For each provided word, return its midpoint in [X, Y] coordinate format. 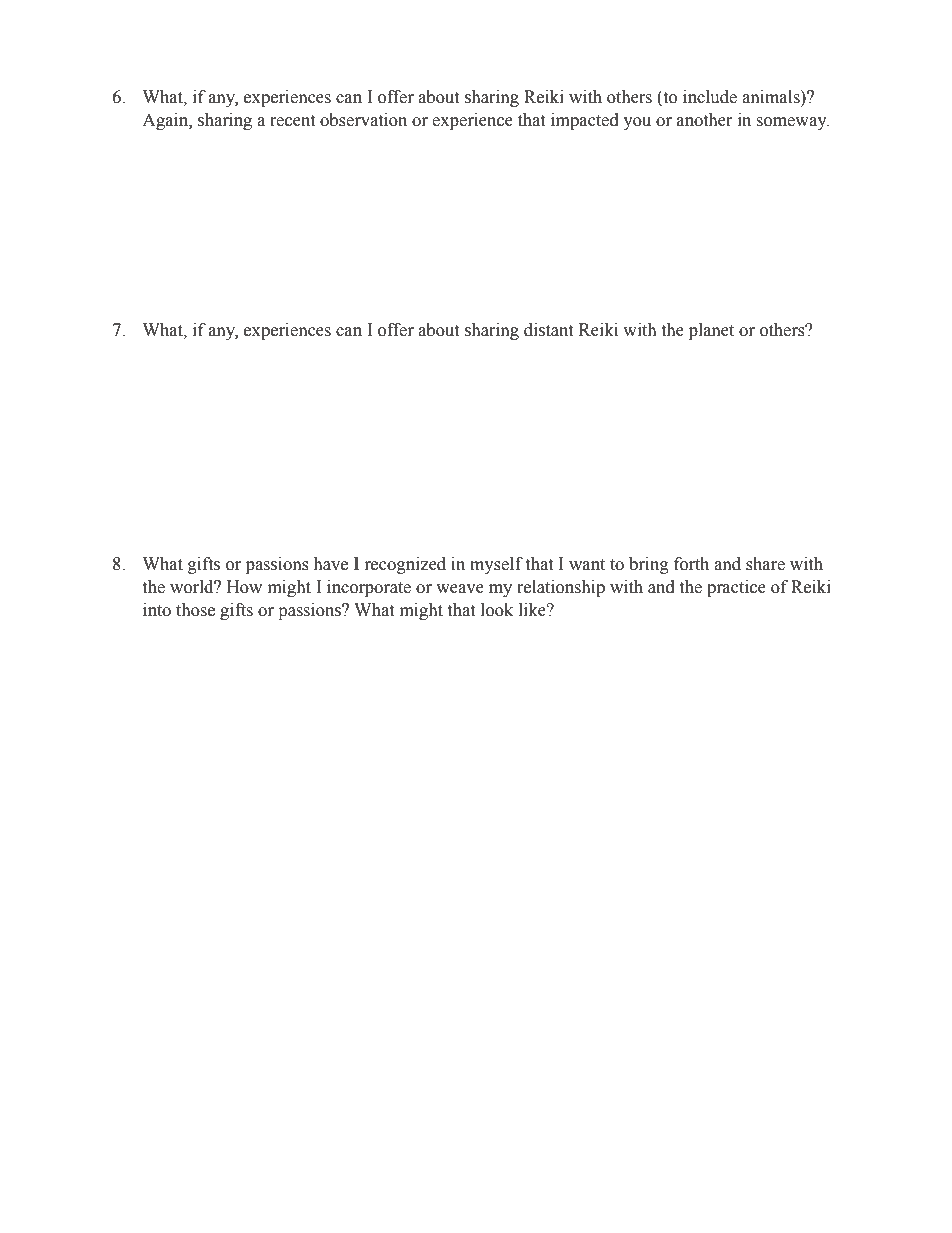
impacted [585, 121]
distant [548, 330]
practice [736, 588]
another [704, 120]
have [330, 564]
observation [363, 120]
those [195, 610]
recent [292, 121]
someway [793, 123]
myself [496, 565]
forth [691, 564]
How [244, 587]
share [765, 564]
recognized [405, 565]
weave [460, 589]
